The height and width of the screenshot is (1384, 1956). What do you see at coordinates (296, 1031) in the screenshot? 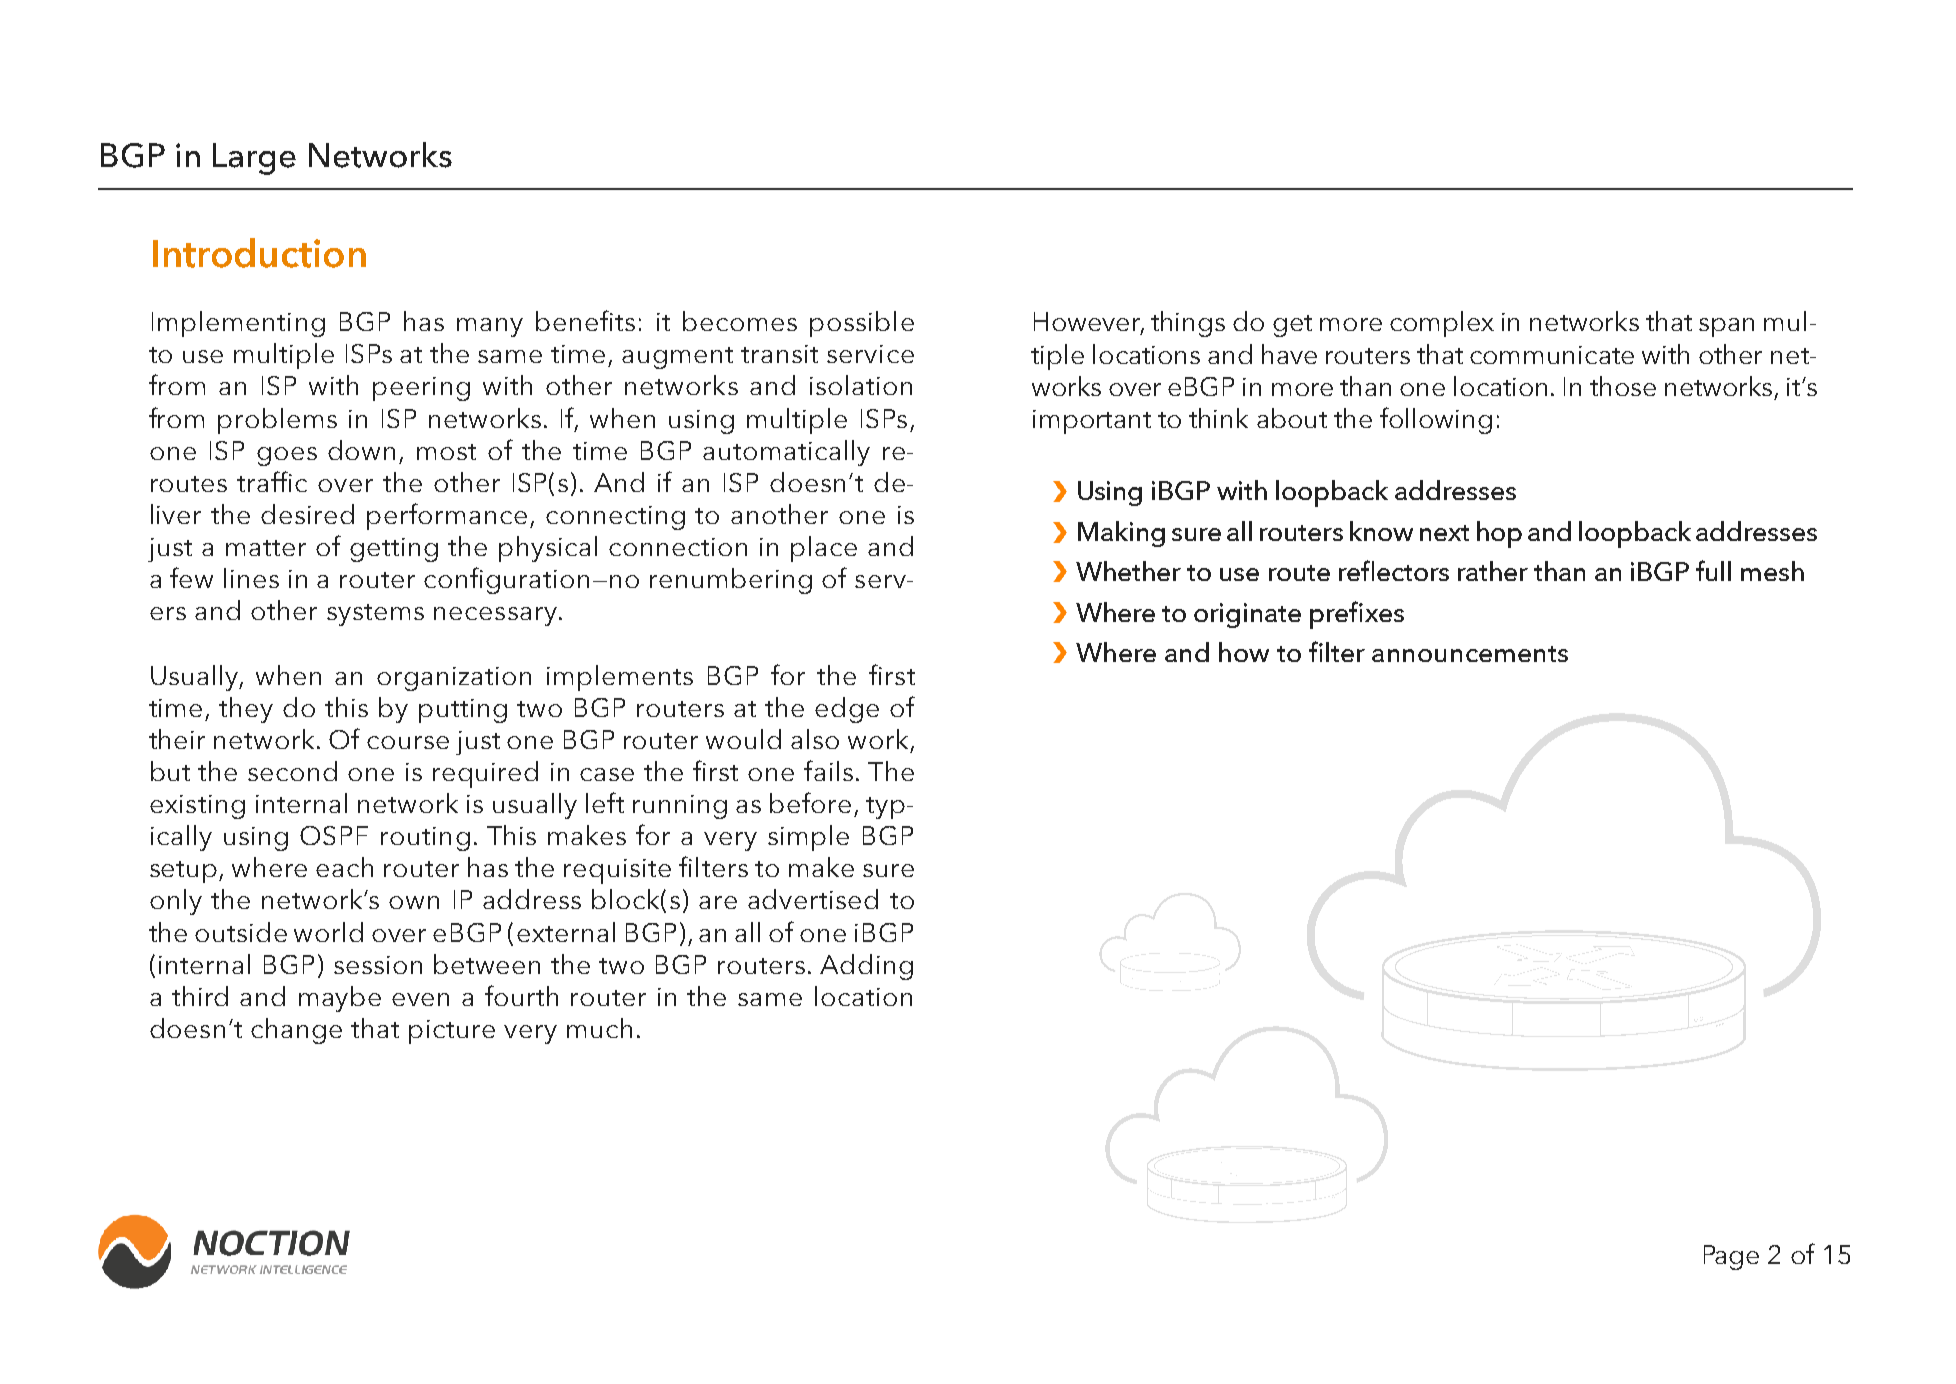
I see `change` at bounding box center [296, 1031].
